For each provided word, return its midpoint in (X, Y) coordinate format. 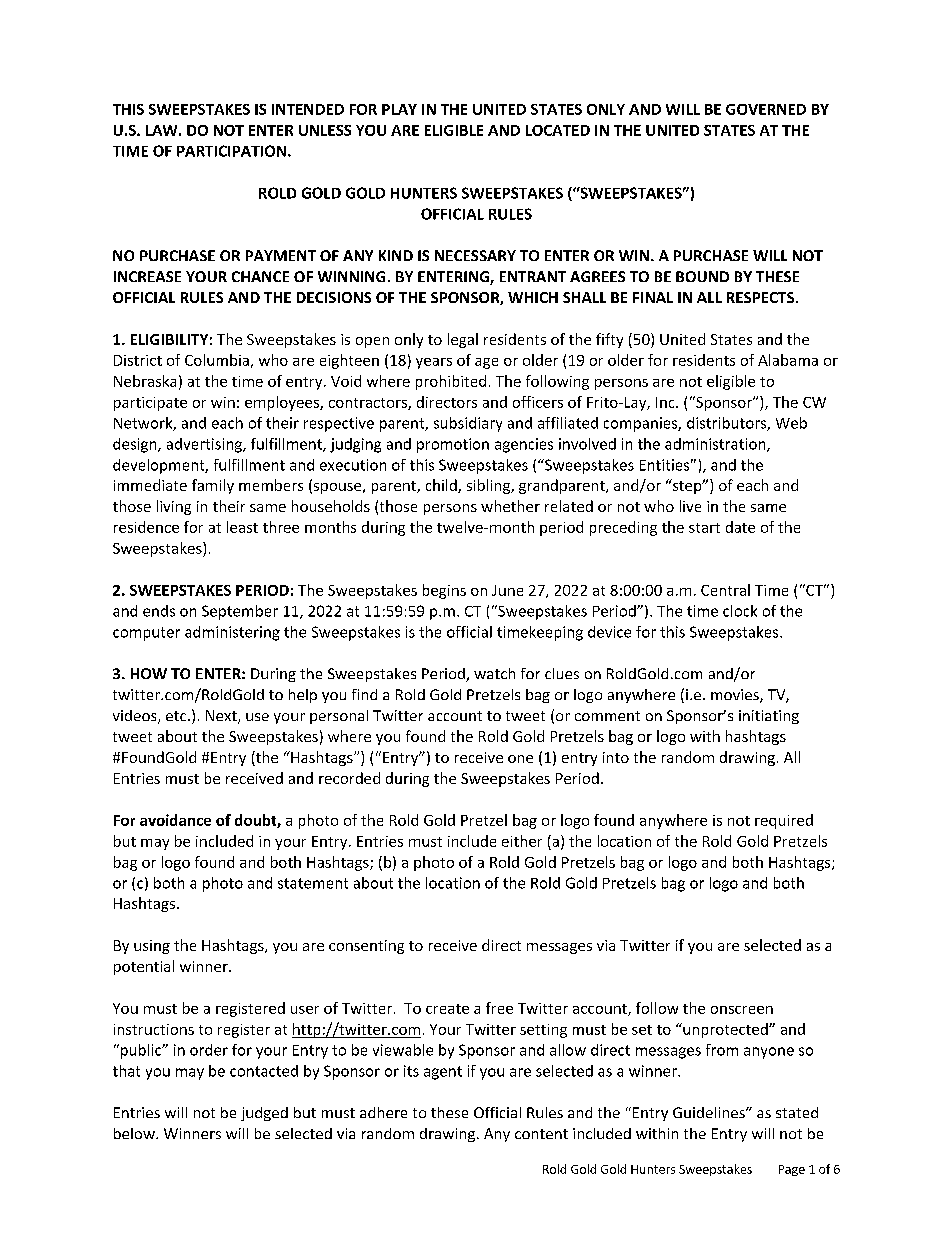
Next (222, 717)
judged (264, 1114)
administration (716, 445)
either (522, 841)
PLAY (399, 109)
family (213, 486)
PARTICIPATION (231, 151)
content (541, 1134)
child (442, 486)
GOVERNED (766, 109)
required (784, 821)
